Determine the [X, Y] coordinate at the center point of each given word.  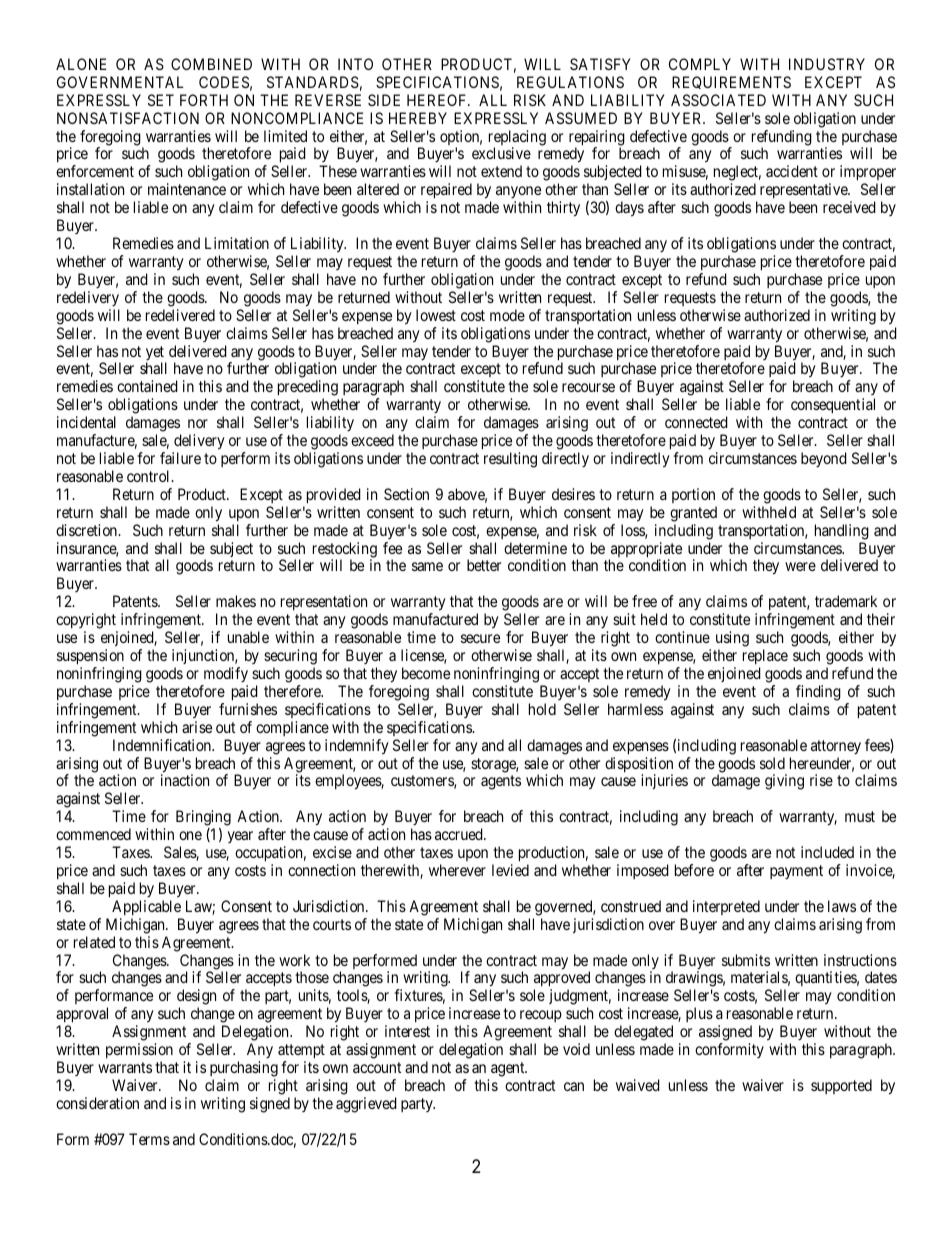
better [484, 565]
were [800, 566]
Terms [149, 1139]
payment [796, 872]
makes [236, 601]
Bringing [203, 818]
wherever [457, 870]
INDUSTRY [827, 64]
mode [507, 315]
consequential [833, 406]
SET [161, 100]
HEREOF [438, 100]
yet [156, 354]
